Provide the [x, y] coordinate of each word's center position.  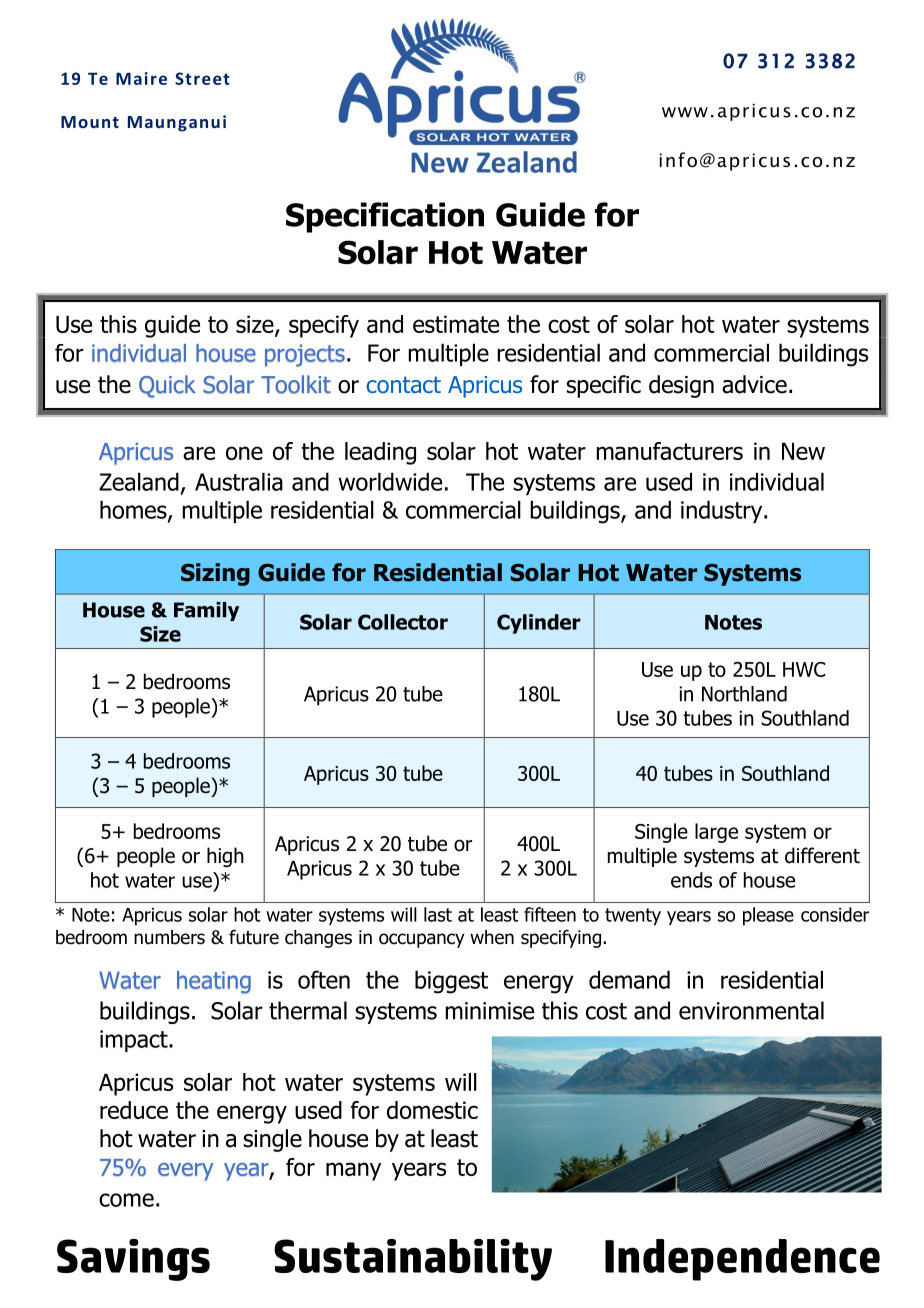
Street [202, 78]
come [126, 1200]
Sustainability [413, 1260]
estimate [456, 324]
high [225, 857]
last [438, 914]
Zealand [139, 481]
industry [723, 511]
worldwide [390, 481]
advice [754, 384]
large [716, 833]
